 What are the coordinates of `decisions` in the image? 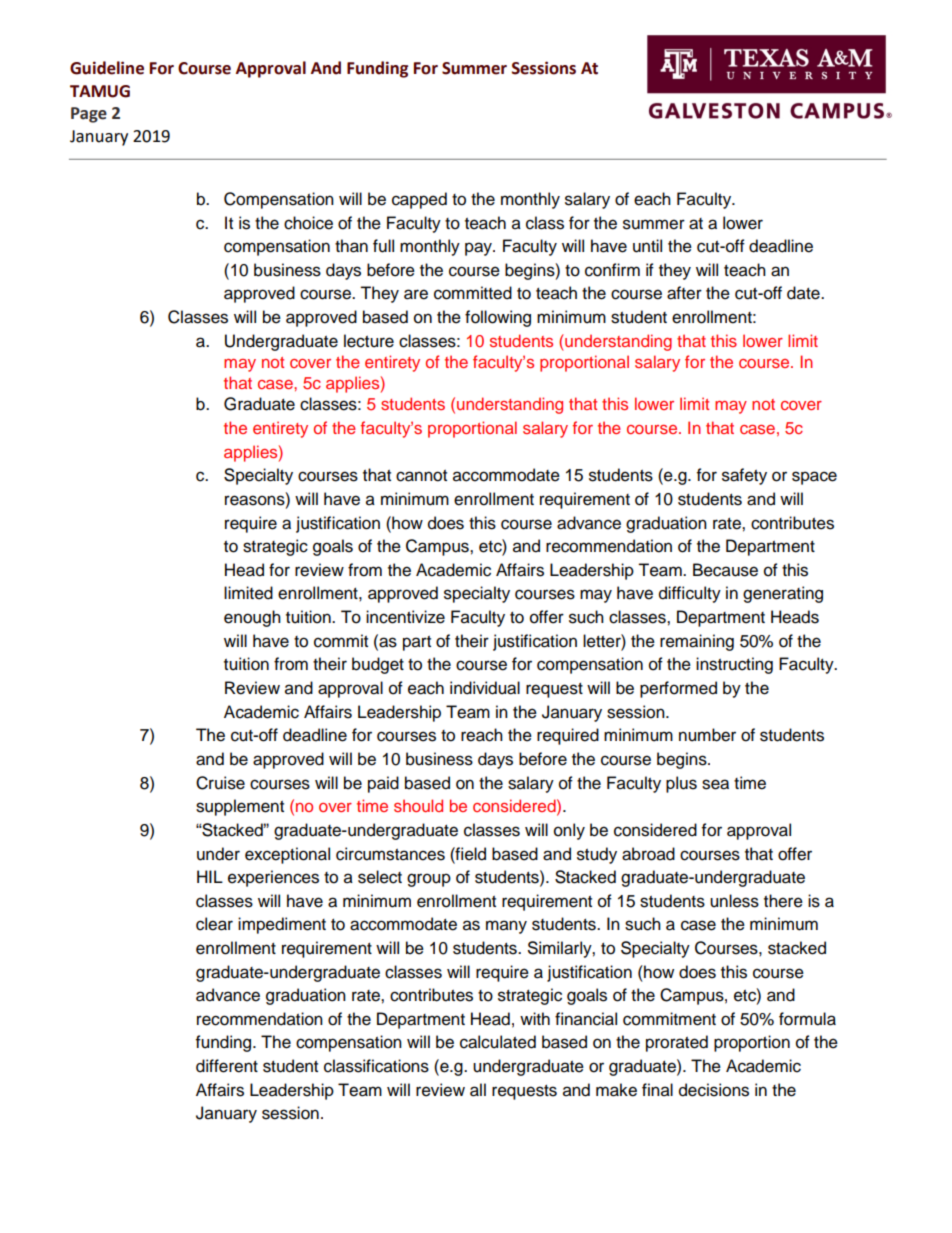 It's located at (714, 1090).
